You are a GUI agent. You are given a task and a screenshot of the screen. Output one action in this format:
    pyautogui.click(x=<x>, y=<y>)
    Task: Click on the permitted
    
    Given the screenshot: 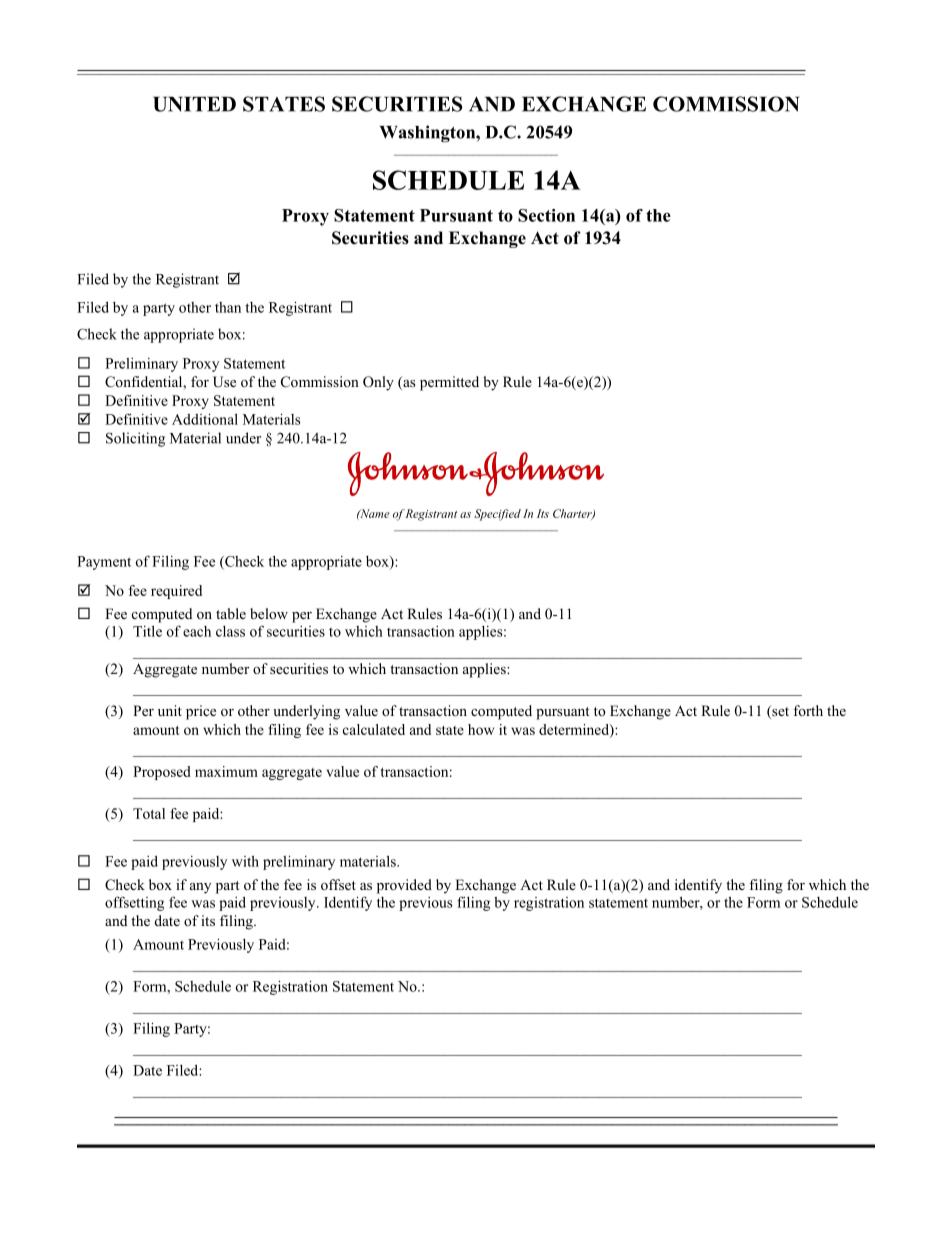 What is the action you would take?
    pyautogui.click(x=449, y=383)
